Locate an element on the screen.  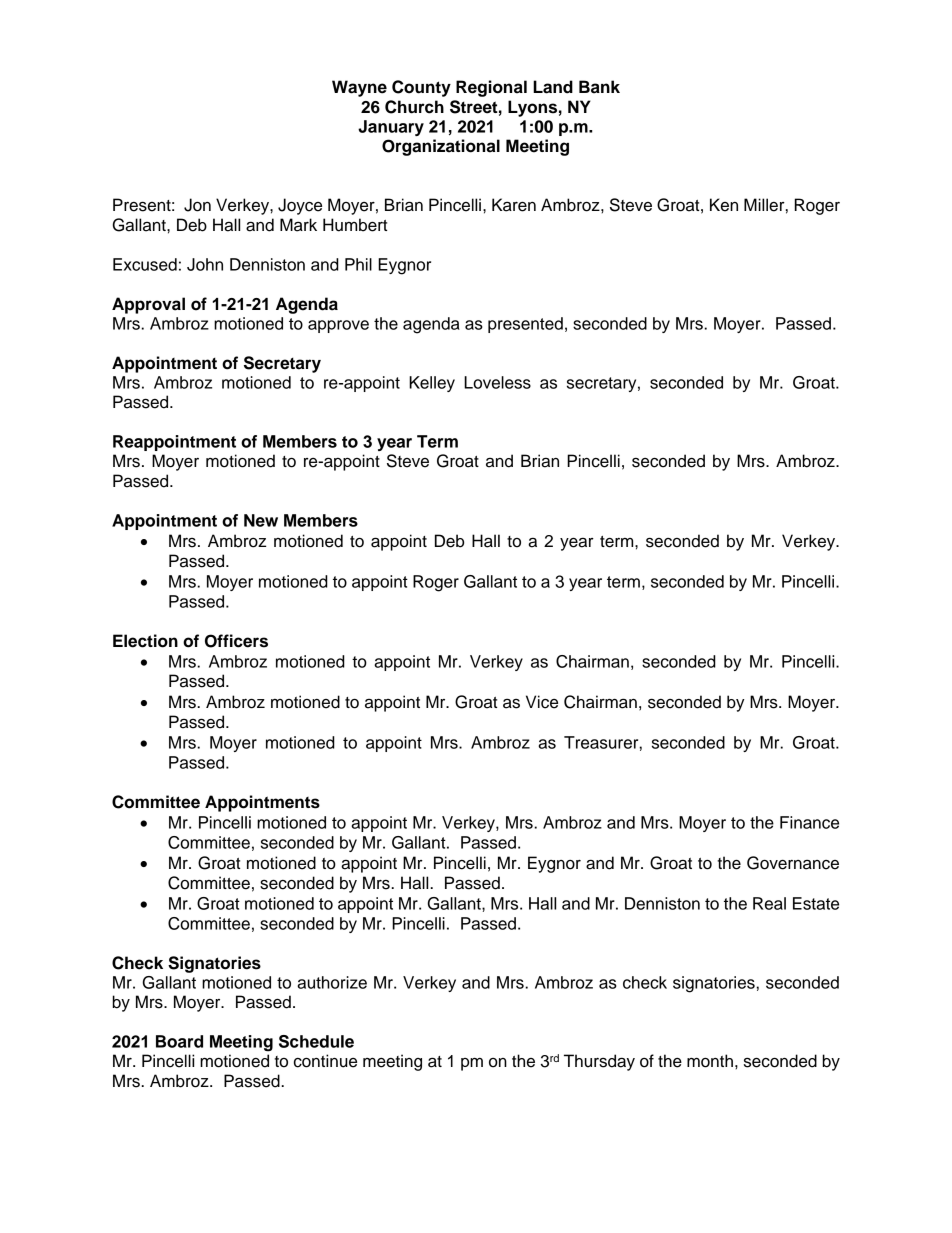
Jon is located at coordinates (197, 205).
